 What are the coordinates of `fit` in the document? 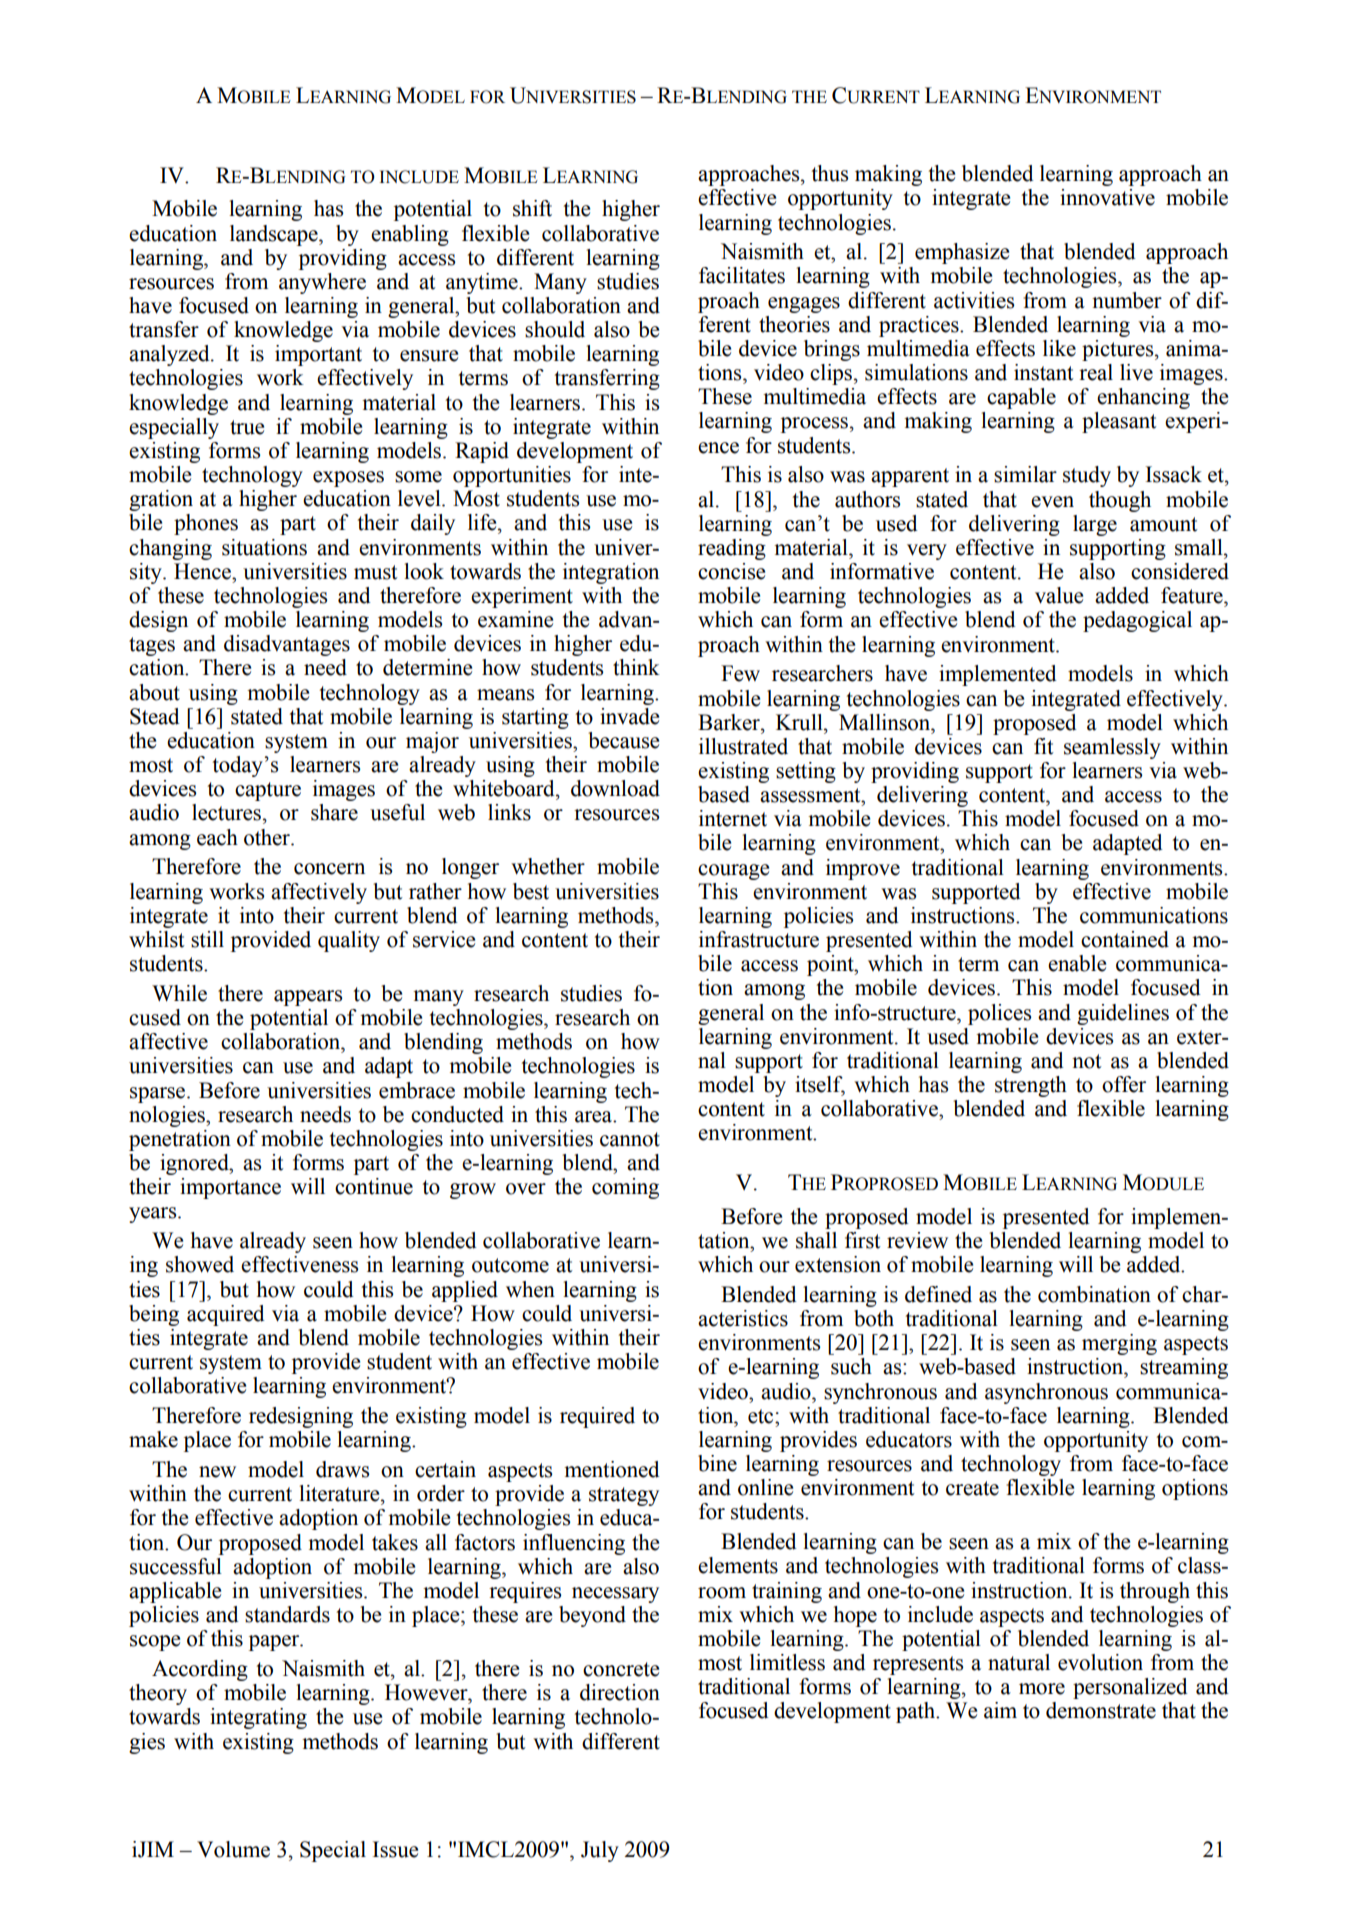 It's located at (1043, 746).
